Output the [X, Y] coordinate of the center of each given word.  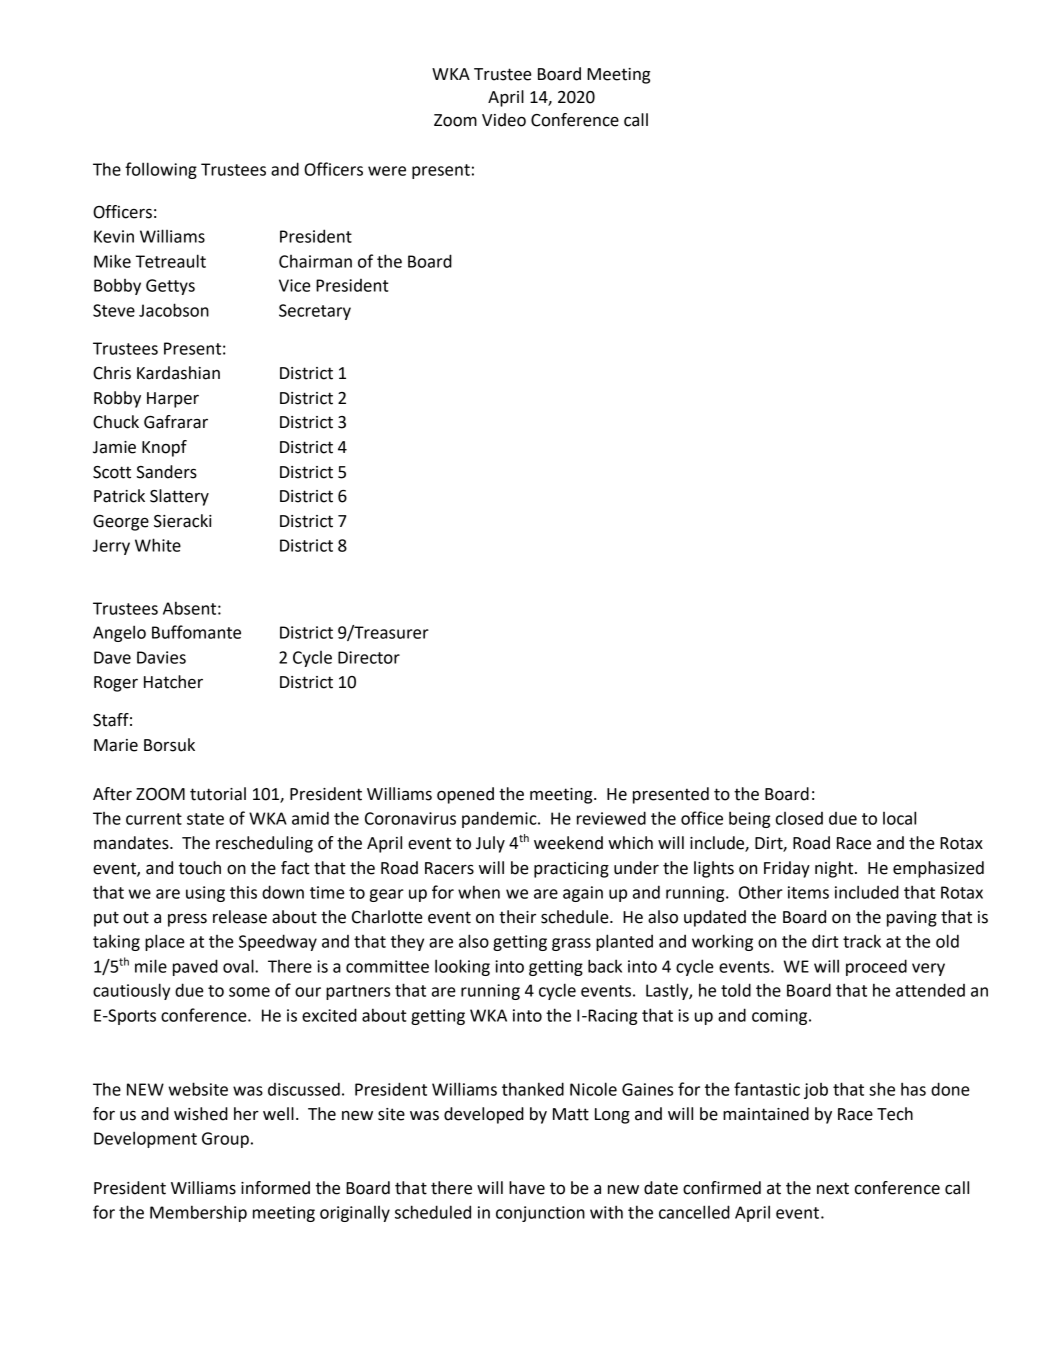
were [387, 171]
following [161, 170]
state [205, 819]
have [527, 1188]
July [490, 844]
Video [504, 120]
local [899, 818]
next [833, 1188]
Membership [198, 1213]
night [835, 869]
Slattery [179, 497]
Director [369, 657]
